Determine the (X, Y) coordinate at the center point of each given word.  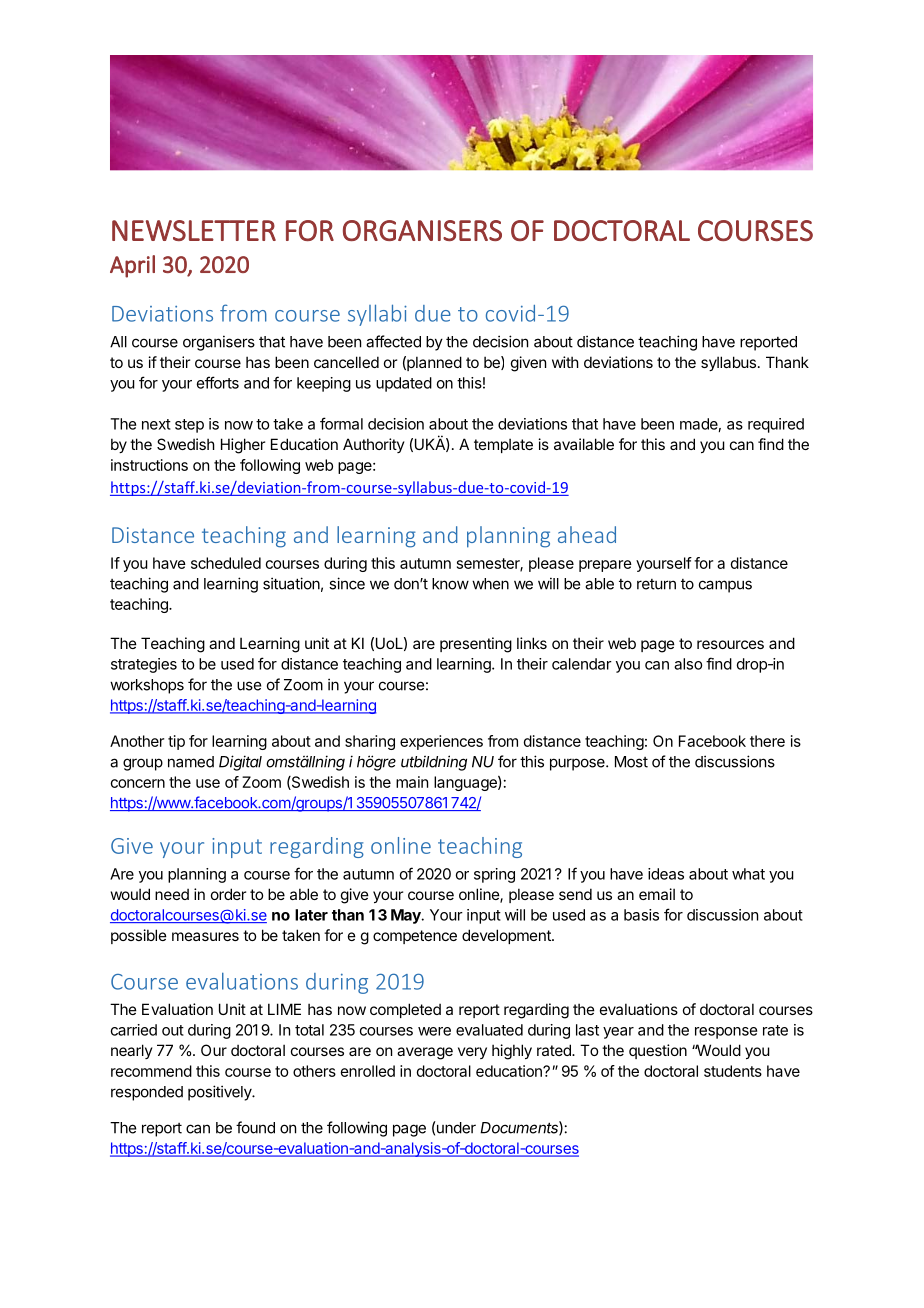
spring (494, 875)
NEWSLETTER (194, 230)
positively (220, 1093)
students (733, 1071)
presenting (476, 645)
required (776, 425)
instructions (149, 465)
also (688, 664)
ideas (666, 874)
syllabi (377, 315)
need (172, 894)
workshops (147, 686)
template (503, 445)
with (565, 362)
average (425, 1053)
